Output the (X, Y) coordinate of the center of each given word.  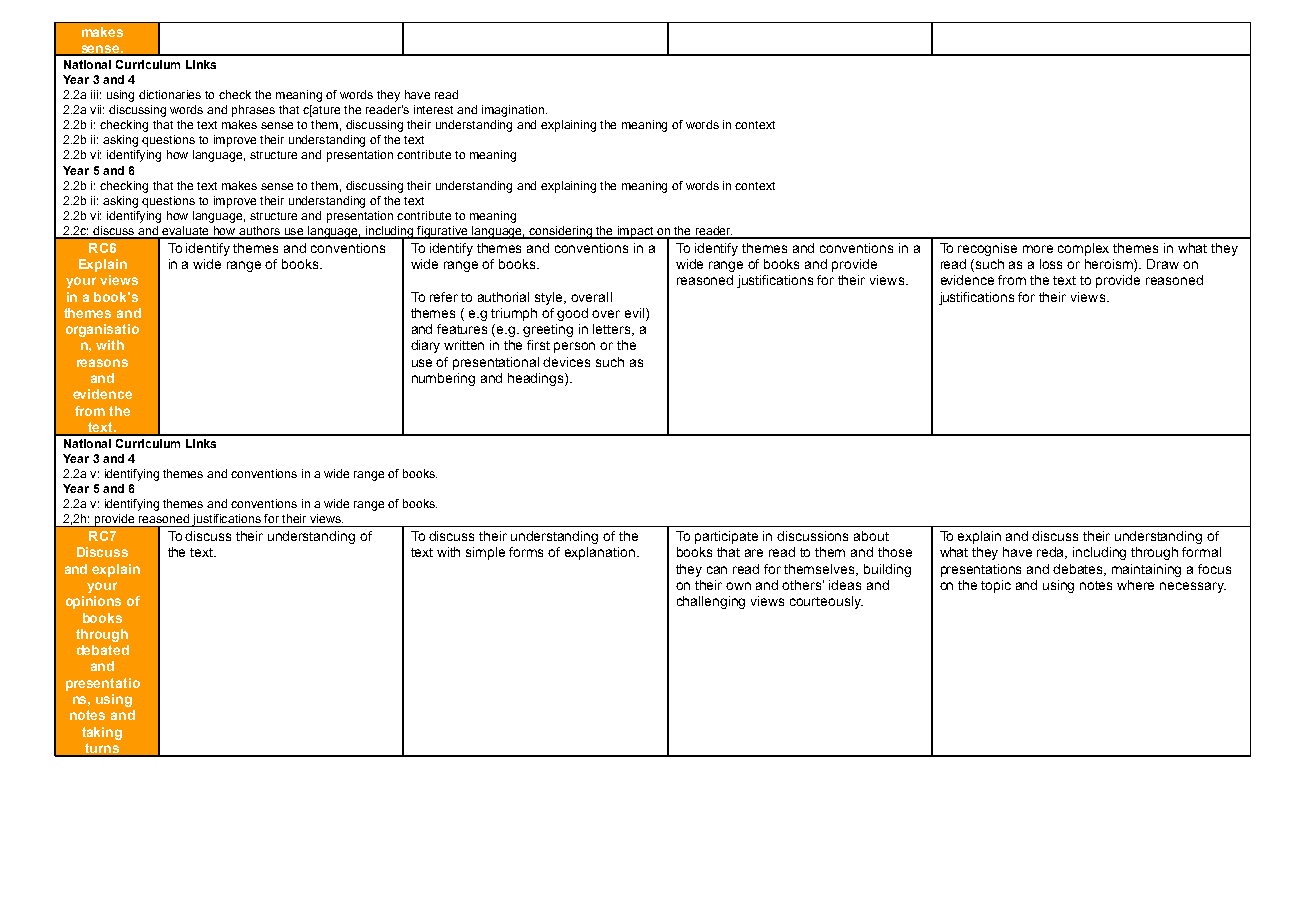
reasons (102, 363)
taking (102, 733)
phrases (253, 111)
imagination (513, 111)
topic (996, 586)
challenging (711, 602)
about (871, 536)
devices (566, 362)
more (1038, 249)
